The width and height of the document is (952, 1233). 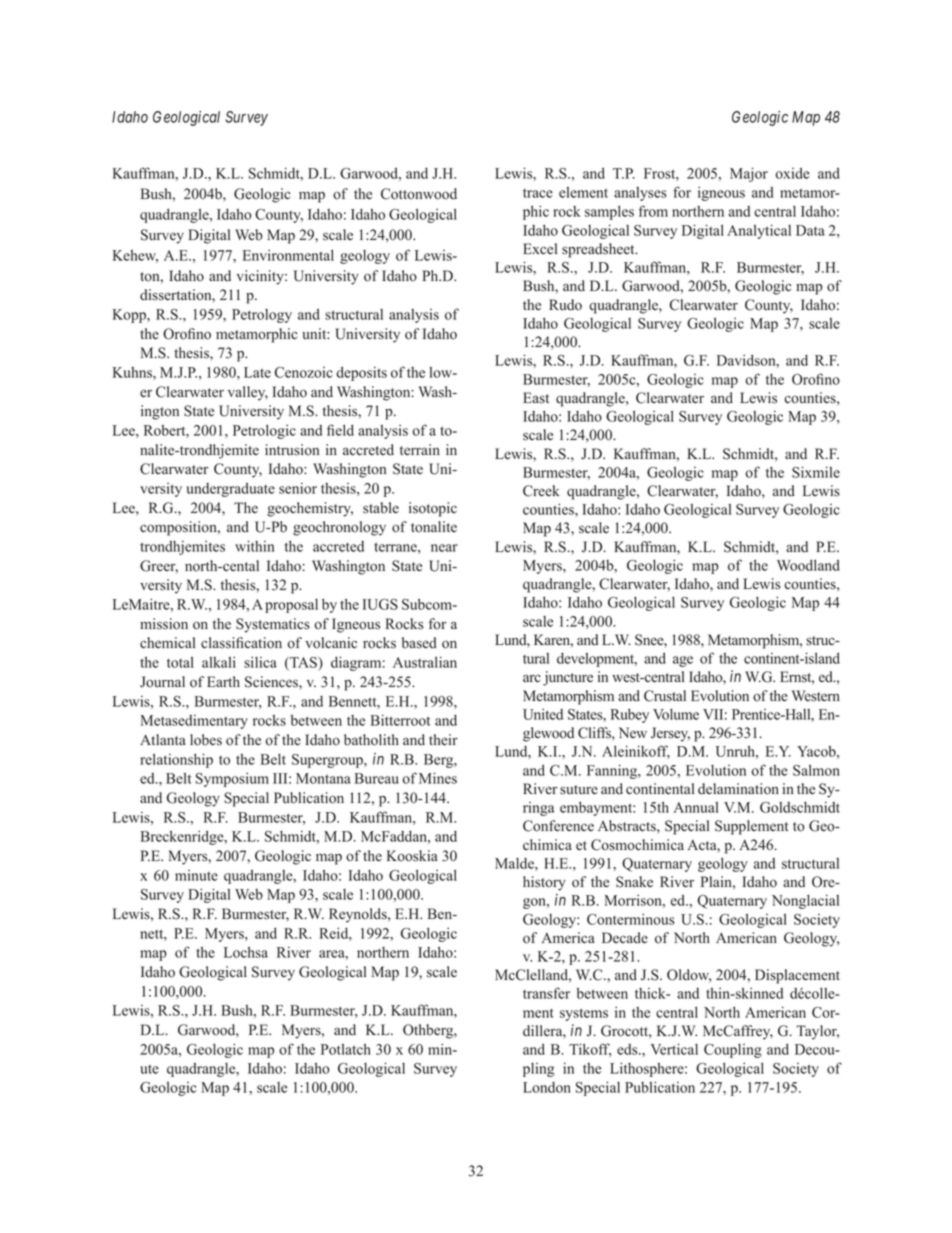 What do you see at coordinates (273, 625) in the document?
I see `Systematics` at bounding box center [273, 625].
